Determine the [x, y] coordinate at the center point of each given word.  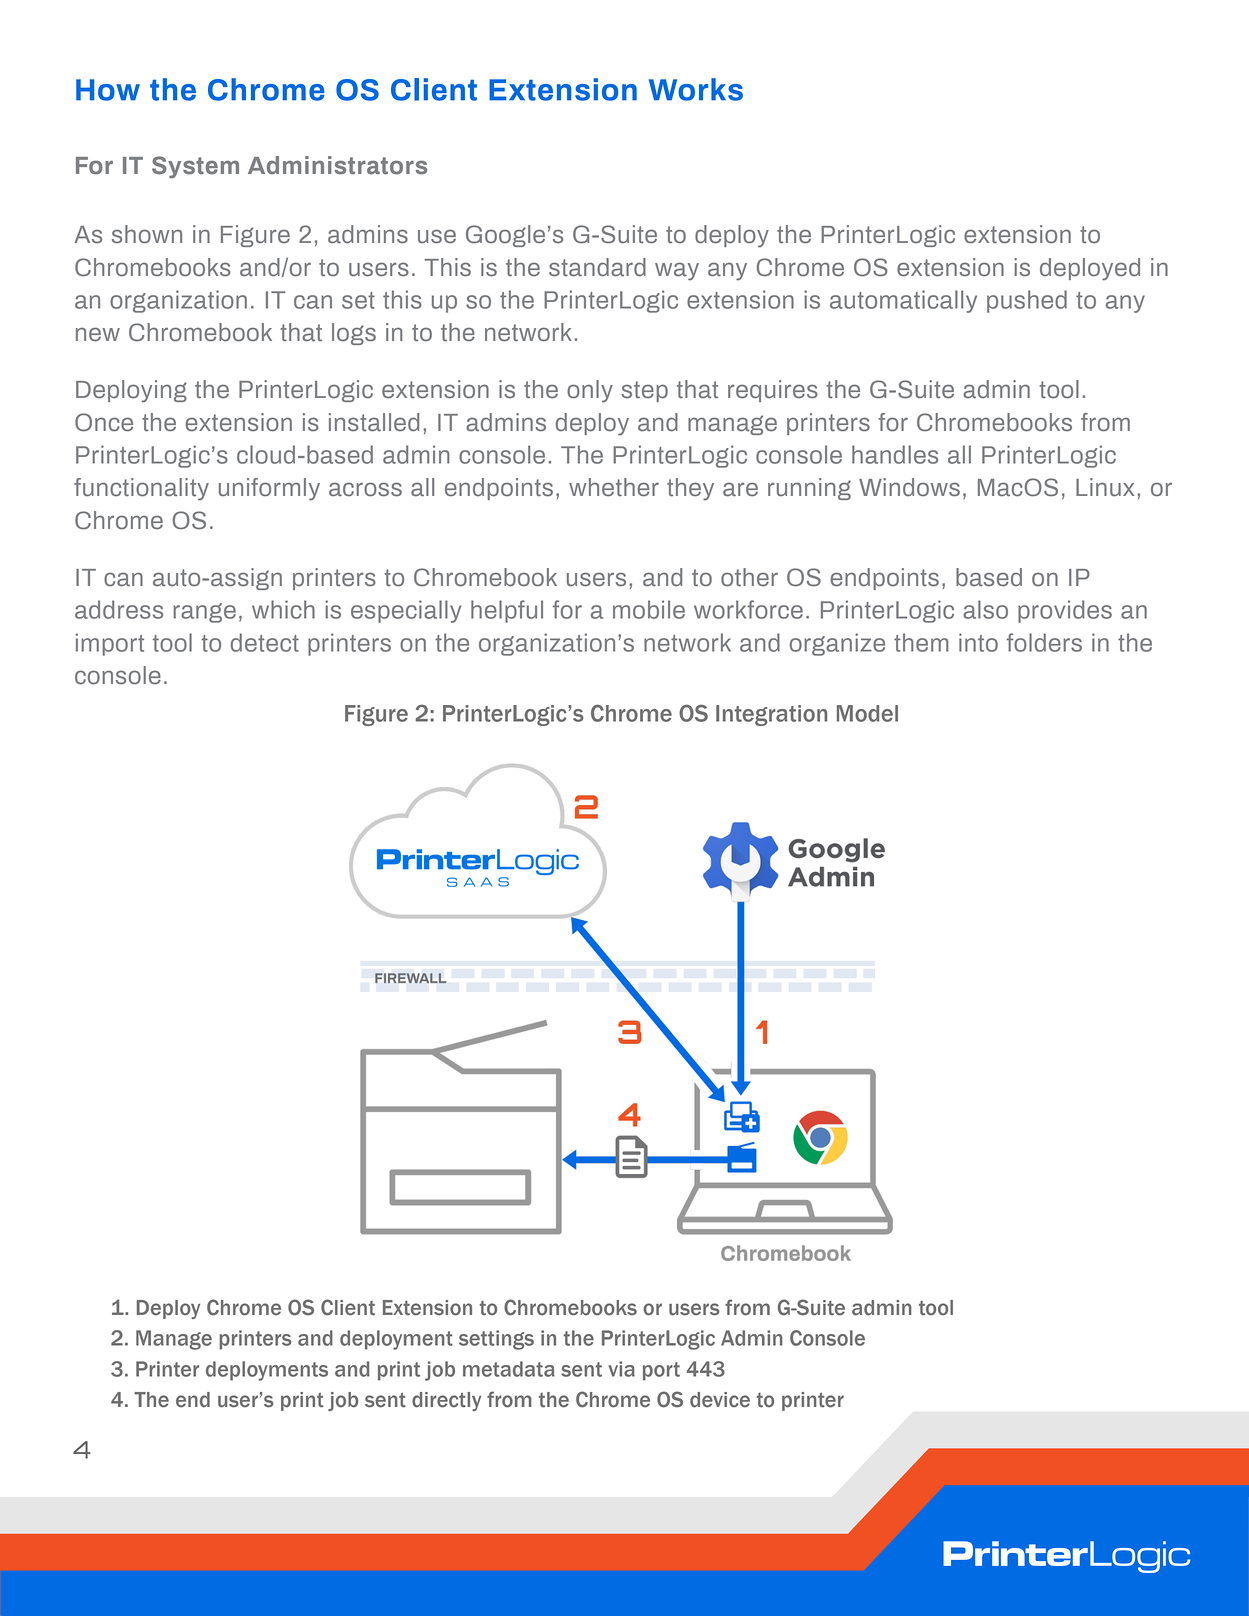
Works [696, 89]
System [195, 167]
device [720, 1400]
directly [446, 1401]
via [621, 1369]
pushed [1027, 301]
